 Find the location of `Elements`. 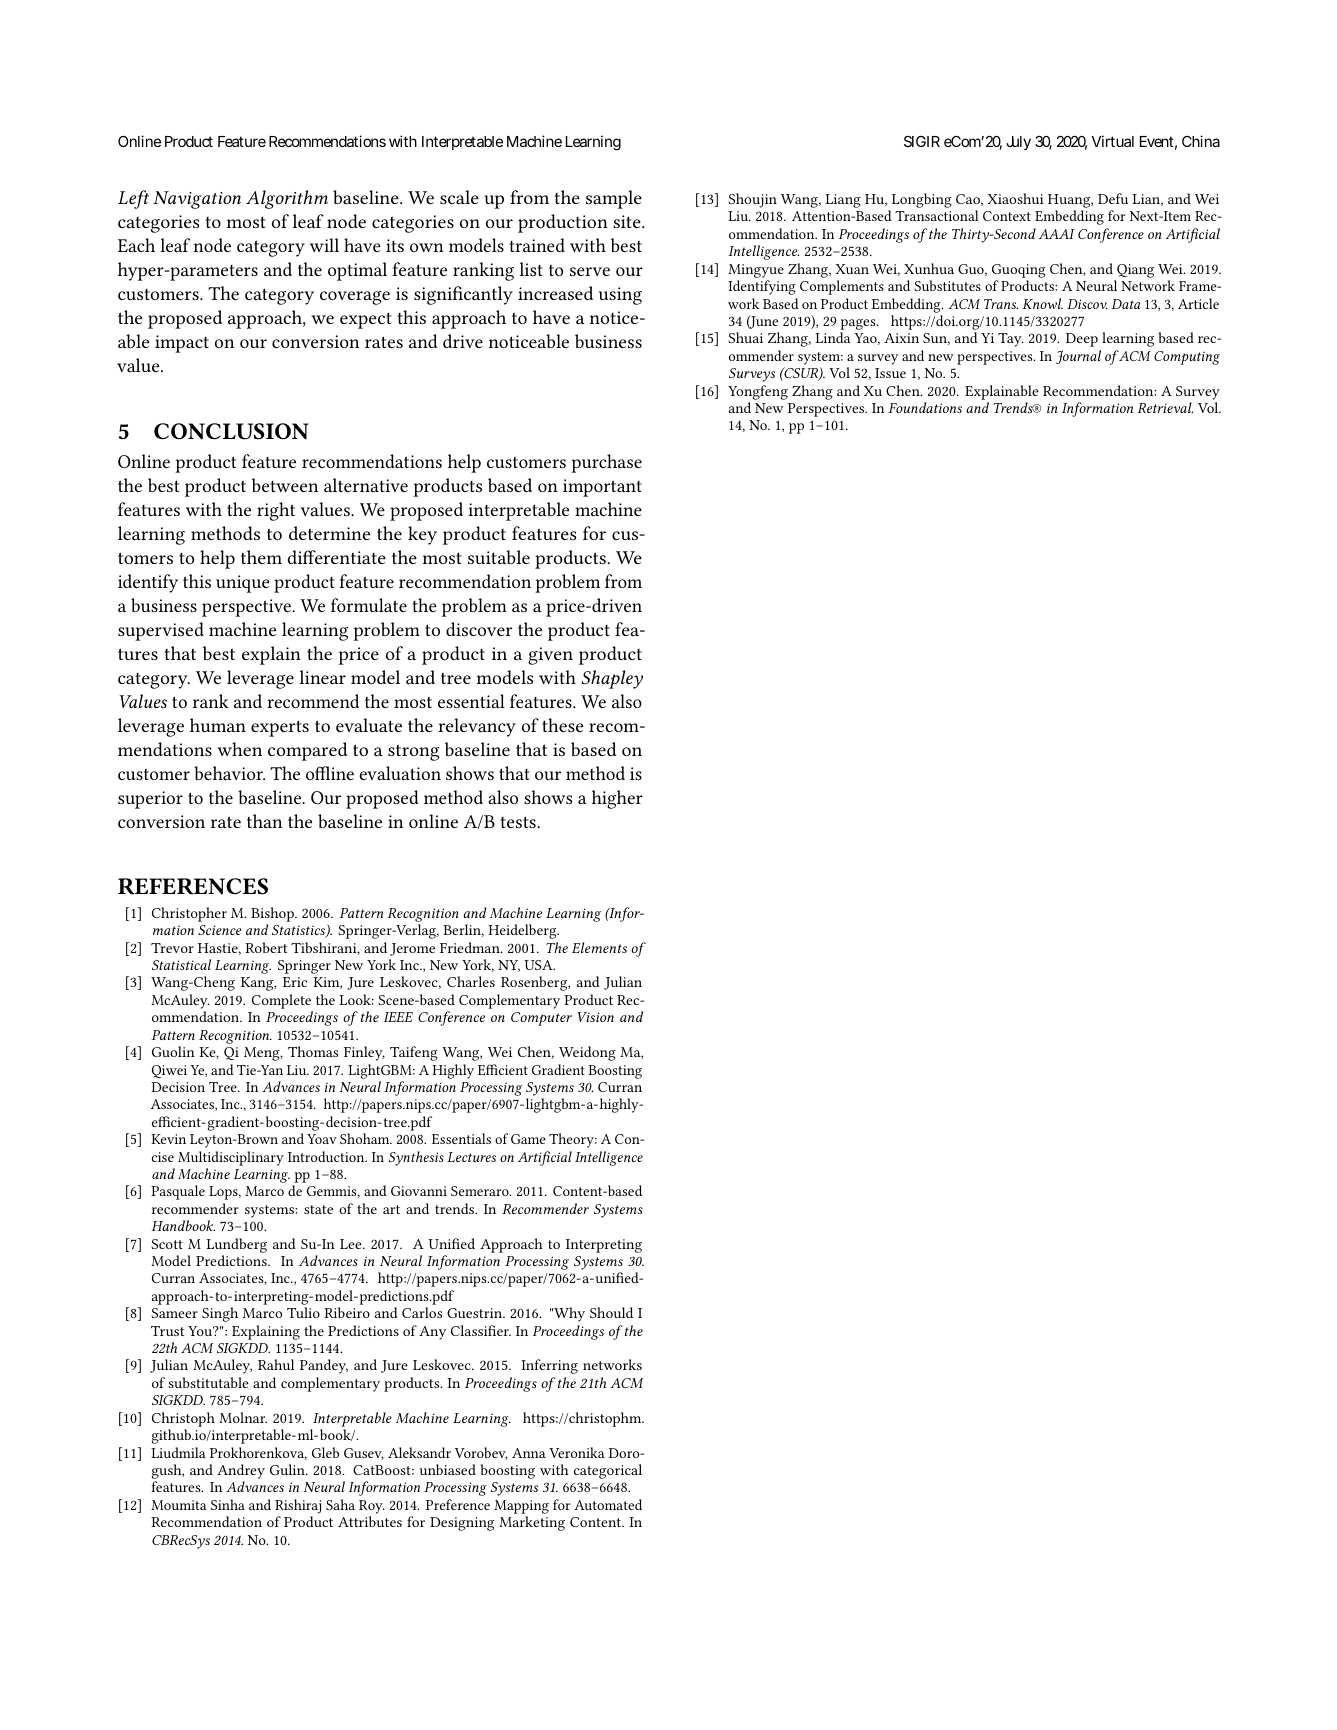

Elements is located at coordinates (599, 947).
